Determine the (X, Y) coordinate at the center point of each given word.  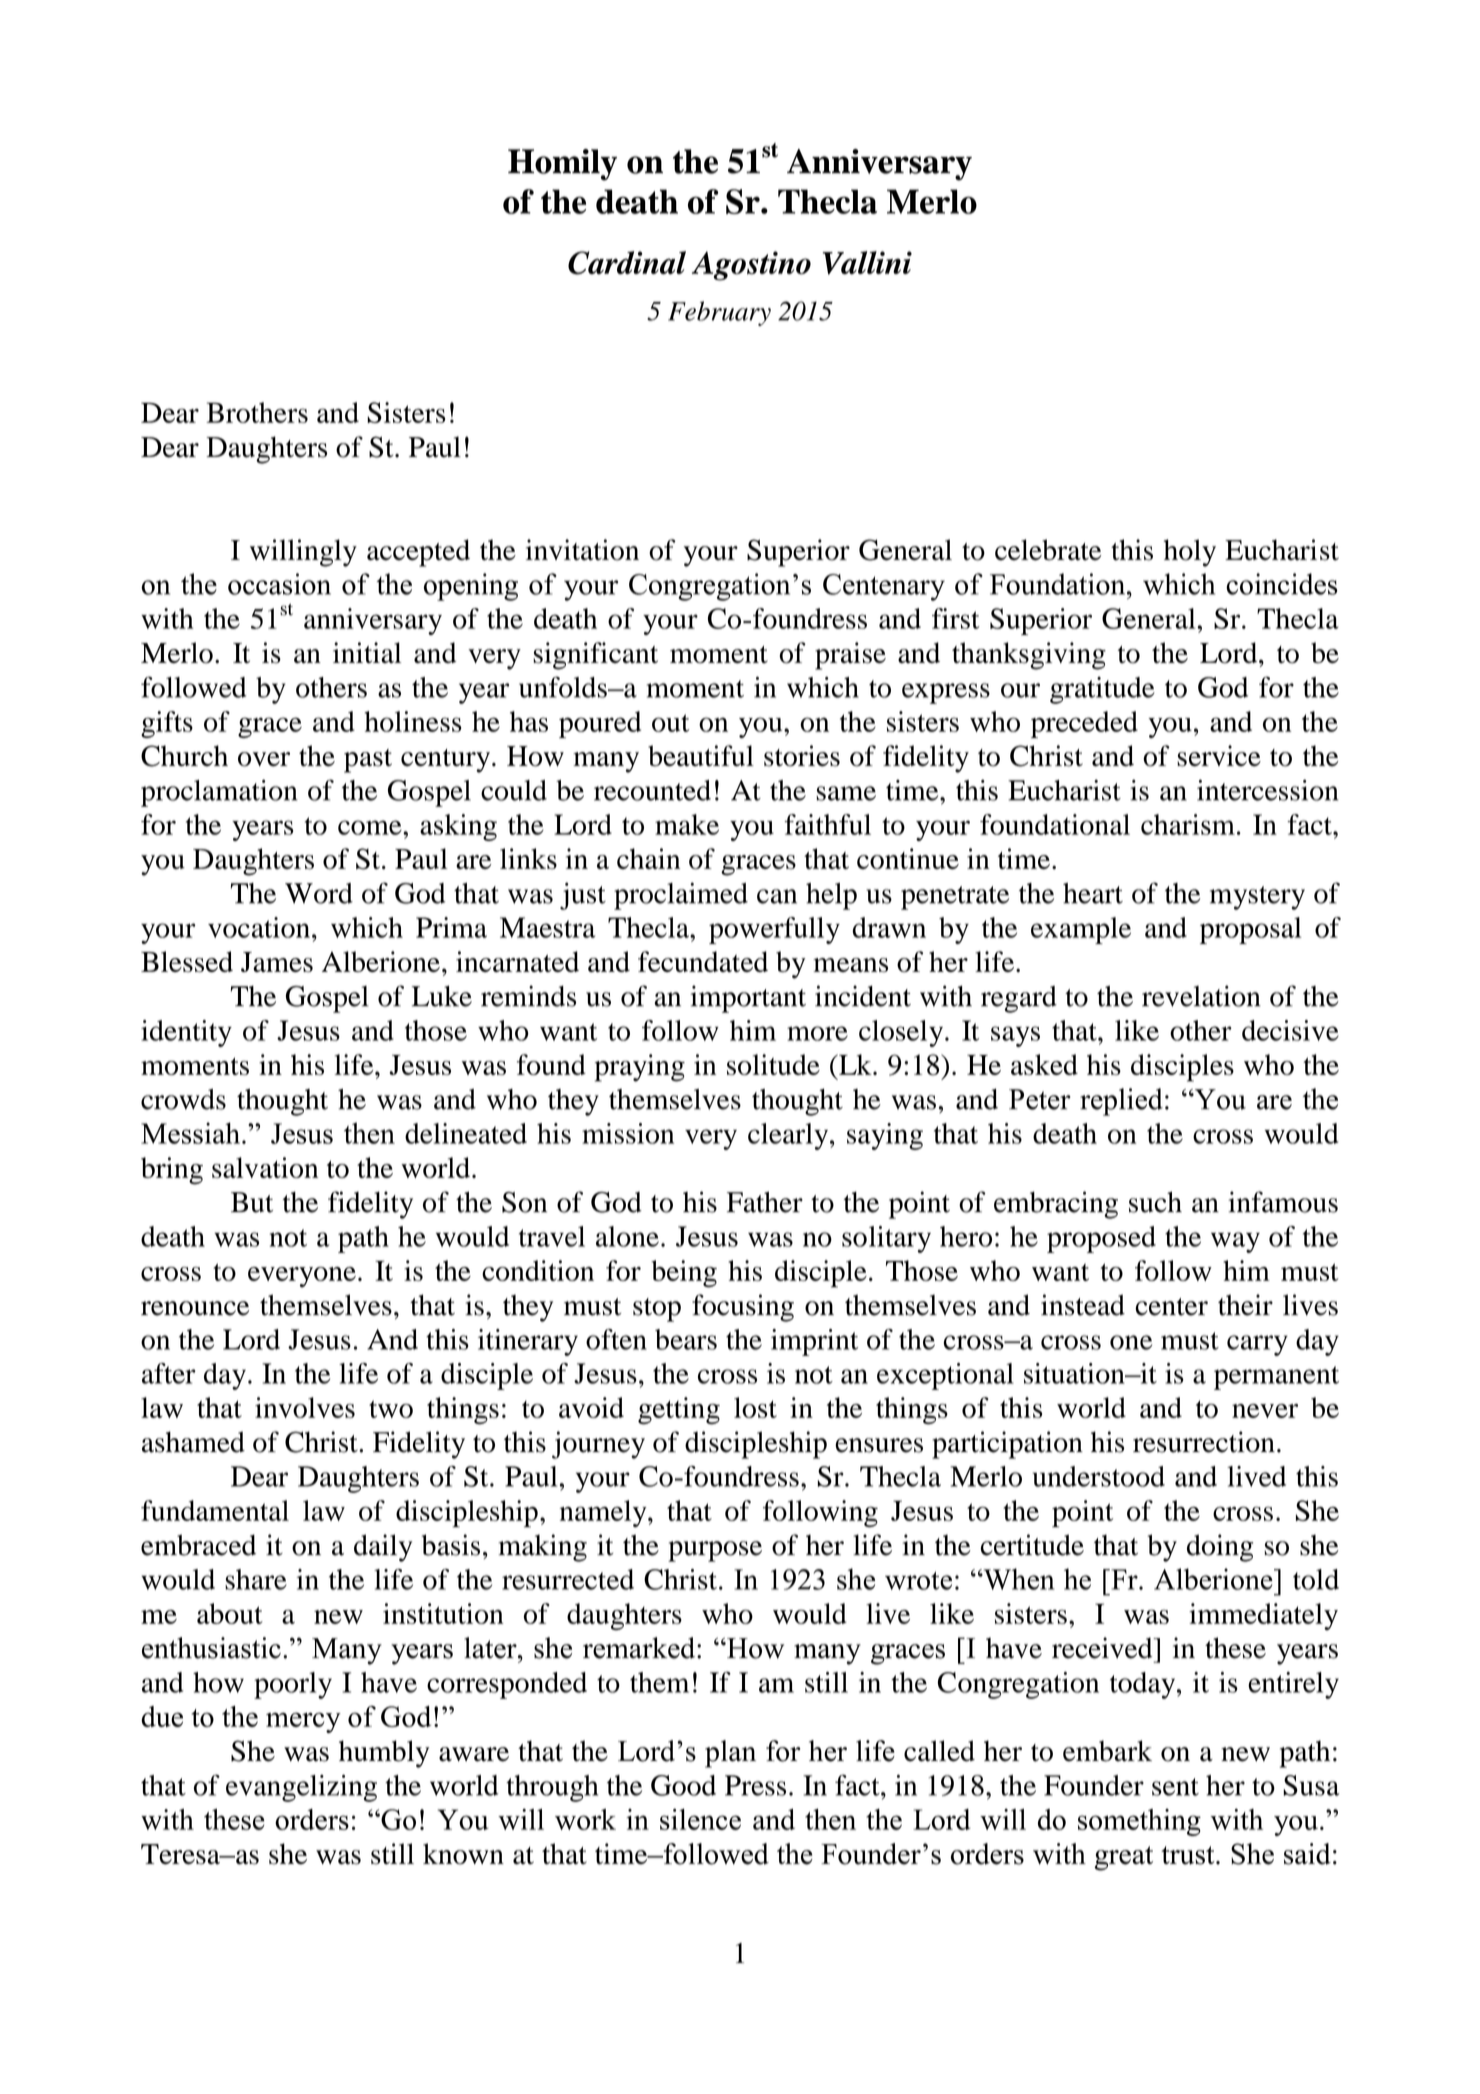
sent (1175, 1787)
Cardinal (627, 263)
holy (1190, 553)
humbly (384, 1754)
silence (700, 1819)
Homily (562, 165)
